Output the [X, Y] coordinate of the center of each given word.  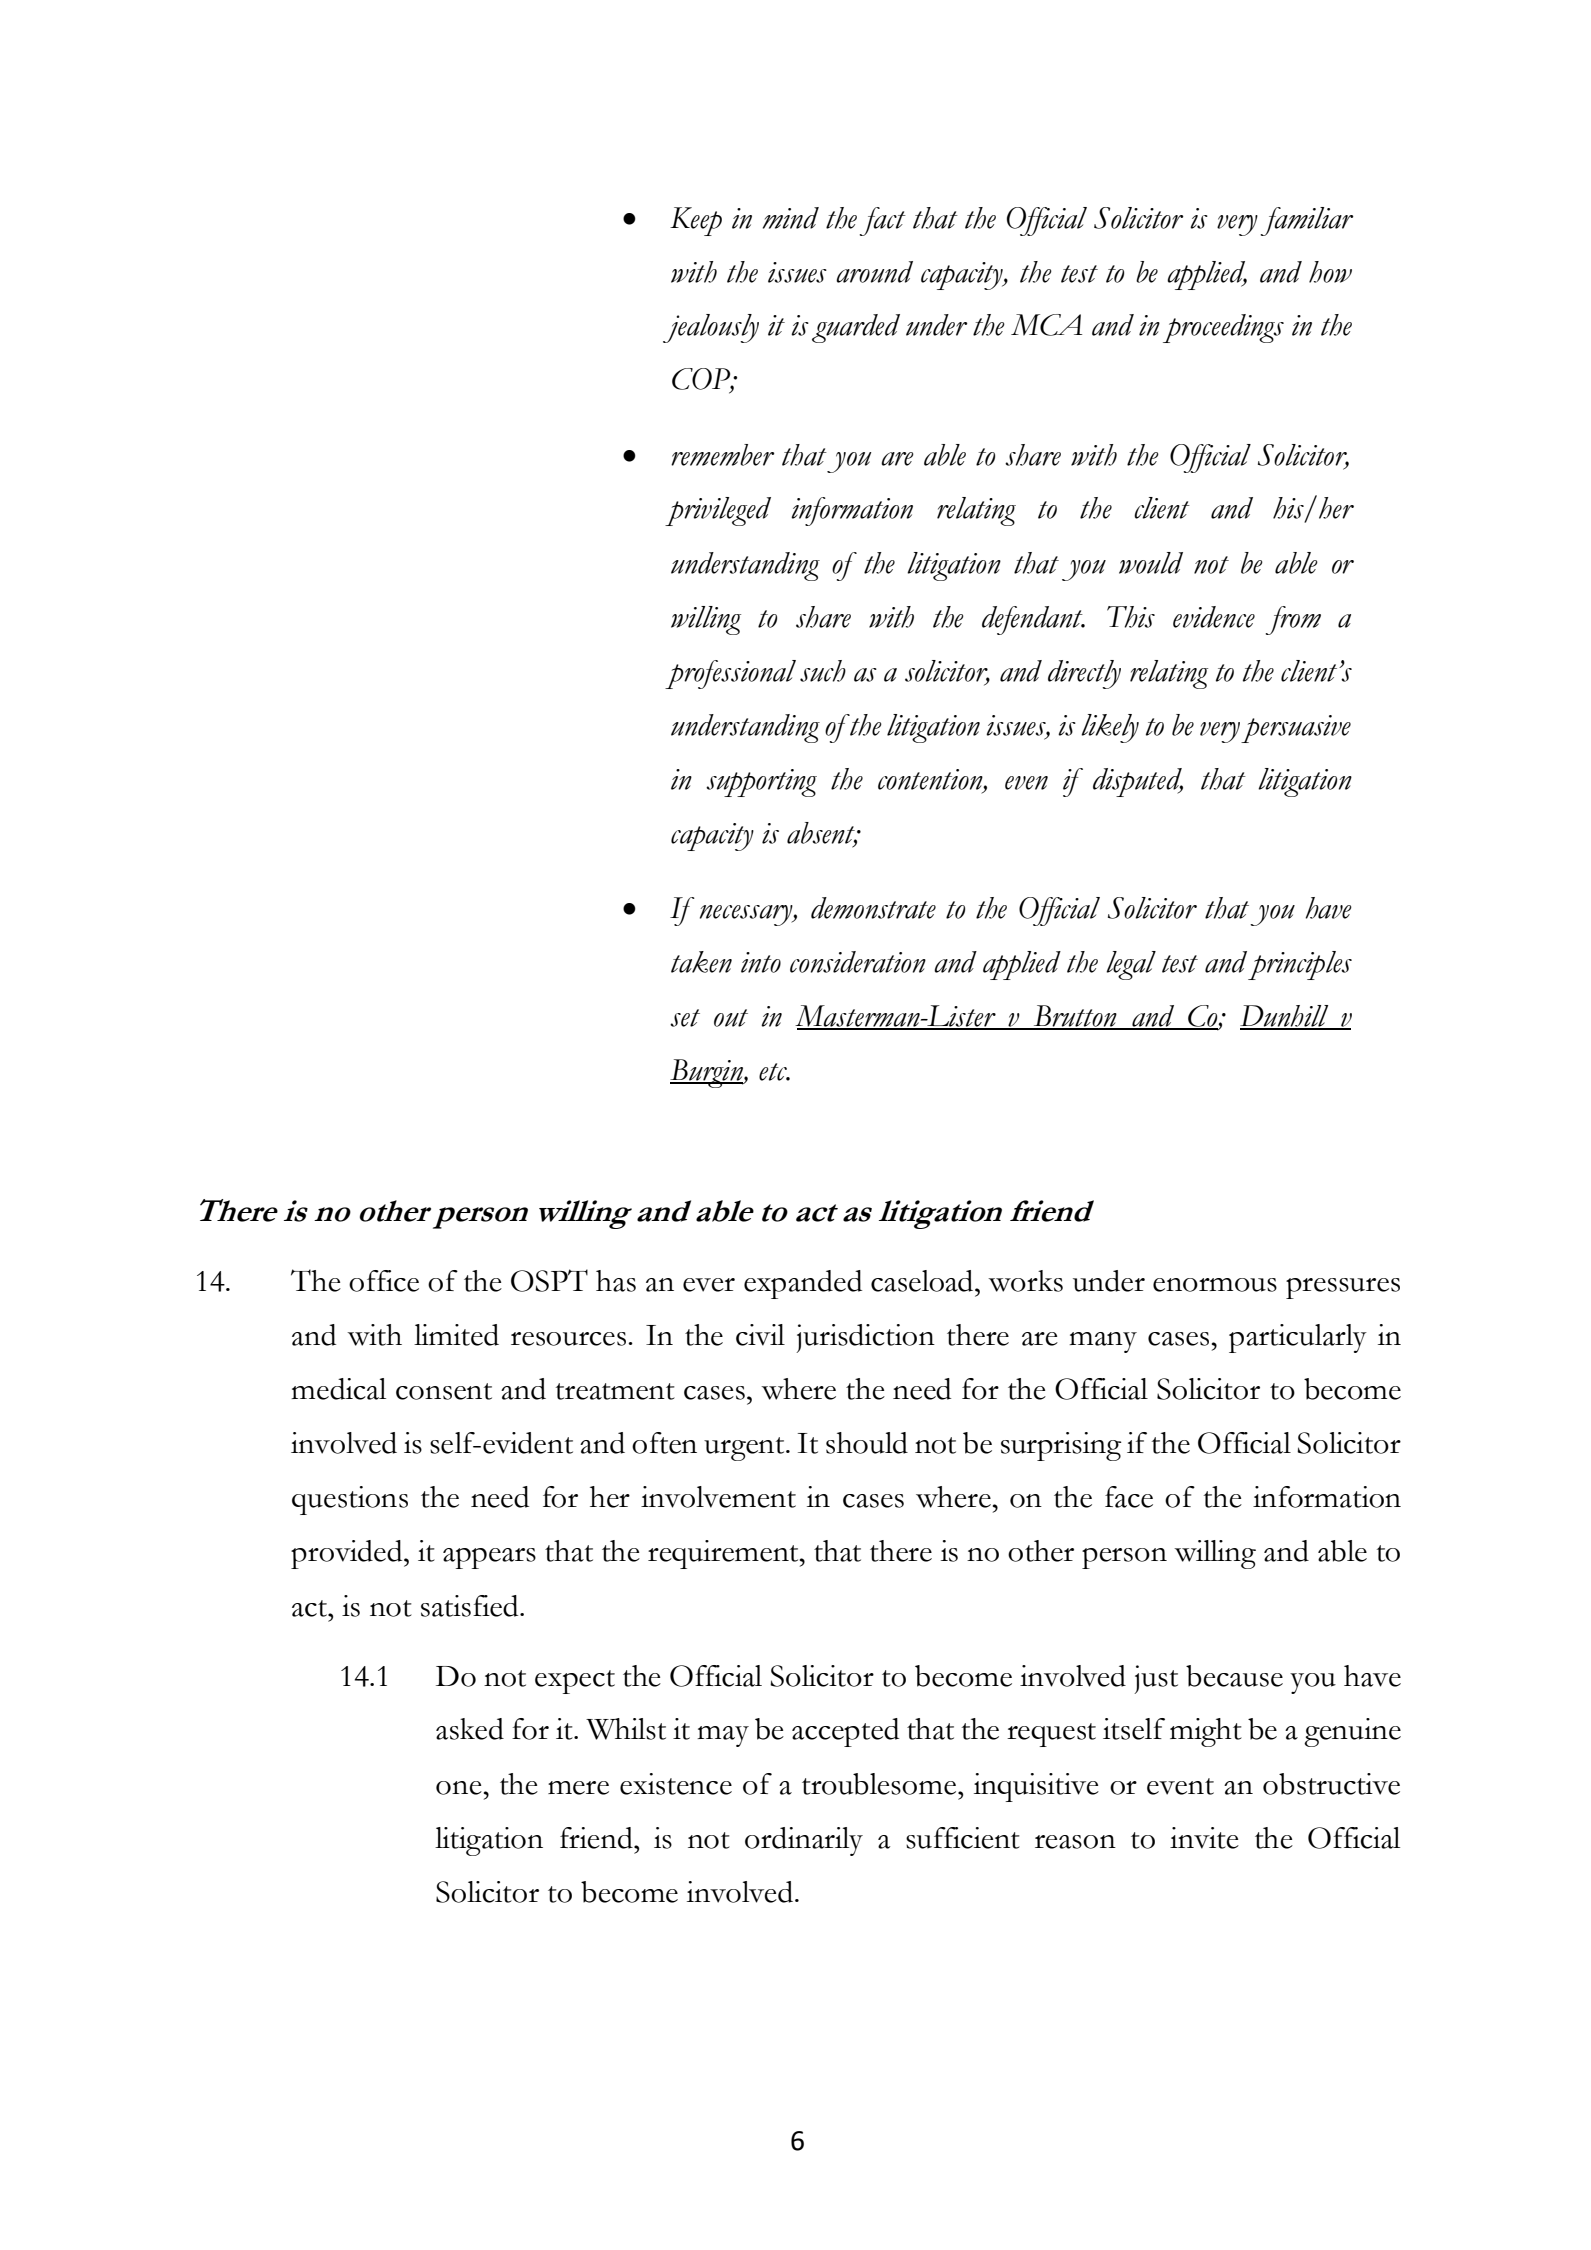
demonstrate [873, 908]
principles [1300, 965]
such [823, 671]
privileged [718, 511]
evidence [1214, 617]
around [874, 272]
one [459, 1788]
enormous [1215, 1285]
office [384, 1281]
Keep [696, 221]
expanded [803, 1284]
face [1129, 1497]
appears [489, 1558]
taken [701, 962]
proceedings [1223, 328]
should [867, 1443]
